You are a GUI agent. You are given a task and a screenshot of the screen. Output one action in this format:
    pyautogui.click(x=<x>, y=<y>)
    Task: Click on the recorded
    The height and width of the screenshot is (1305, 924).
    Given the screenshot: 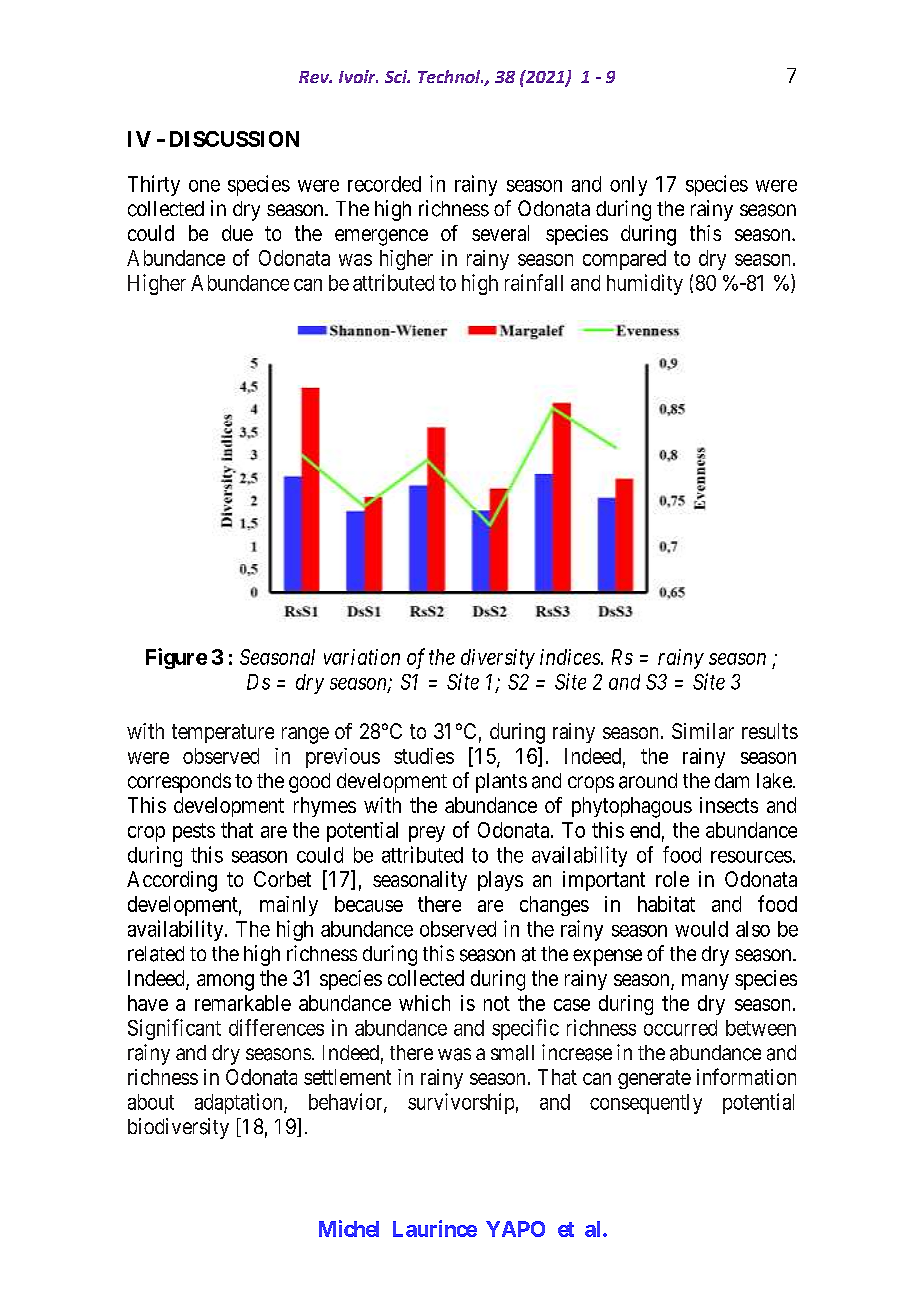 What is the action you would take?
    pyautogui.click(x=384, y=184)
